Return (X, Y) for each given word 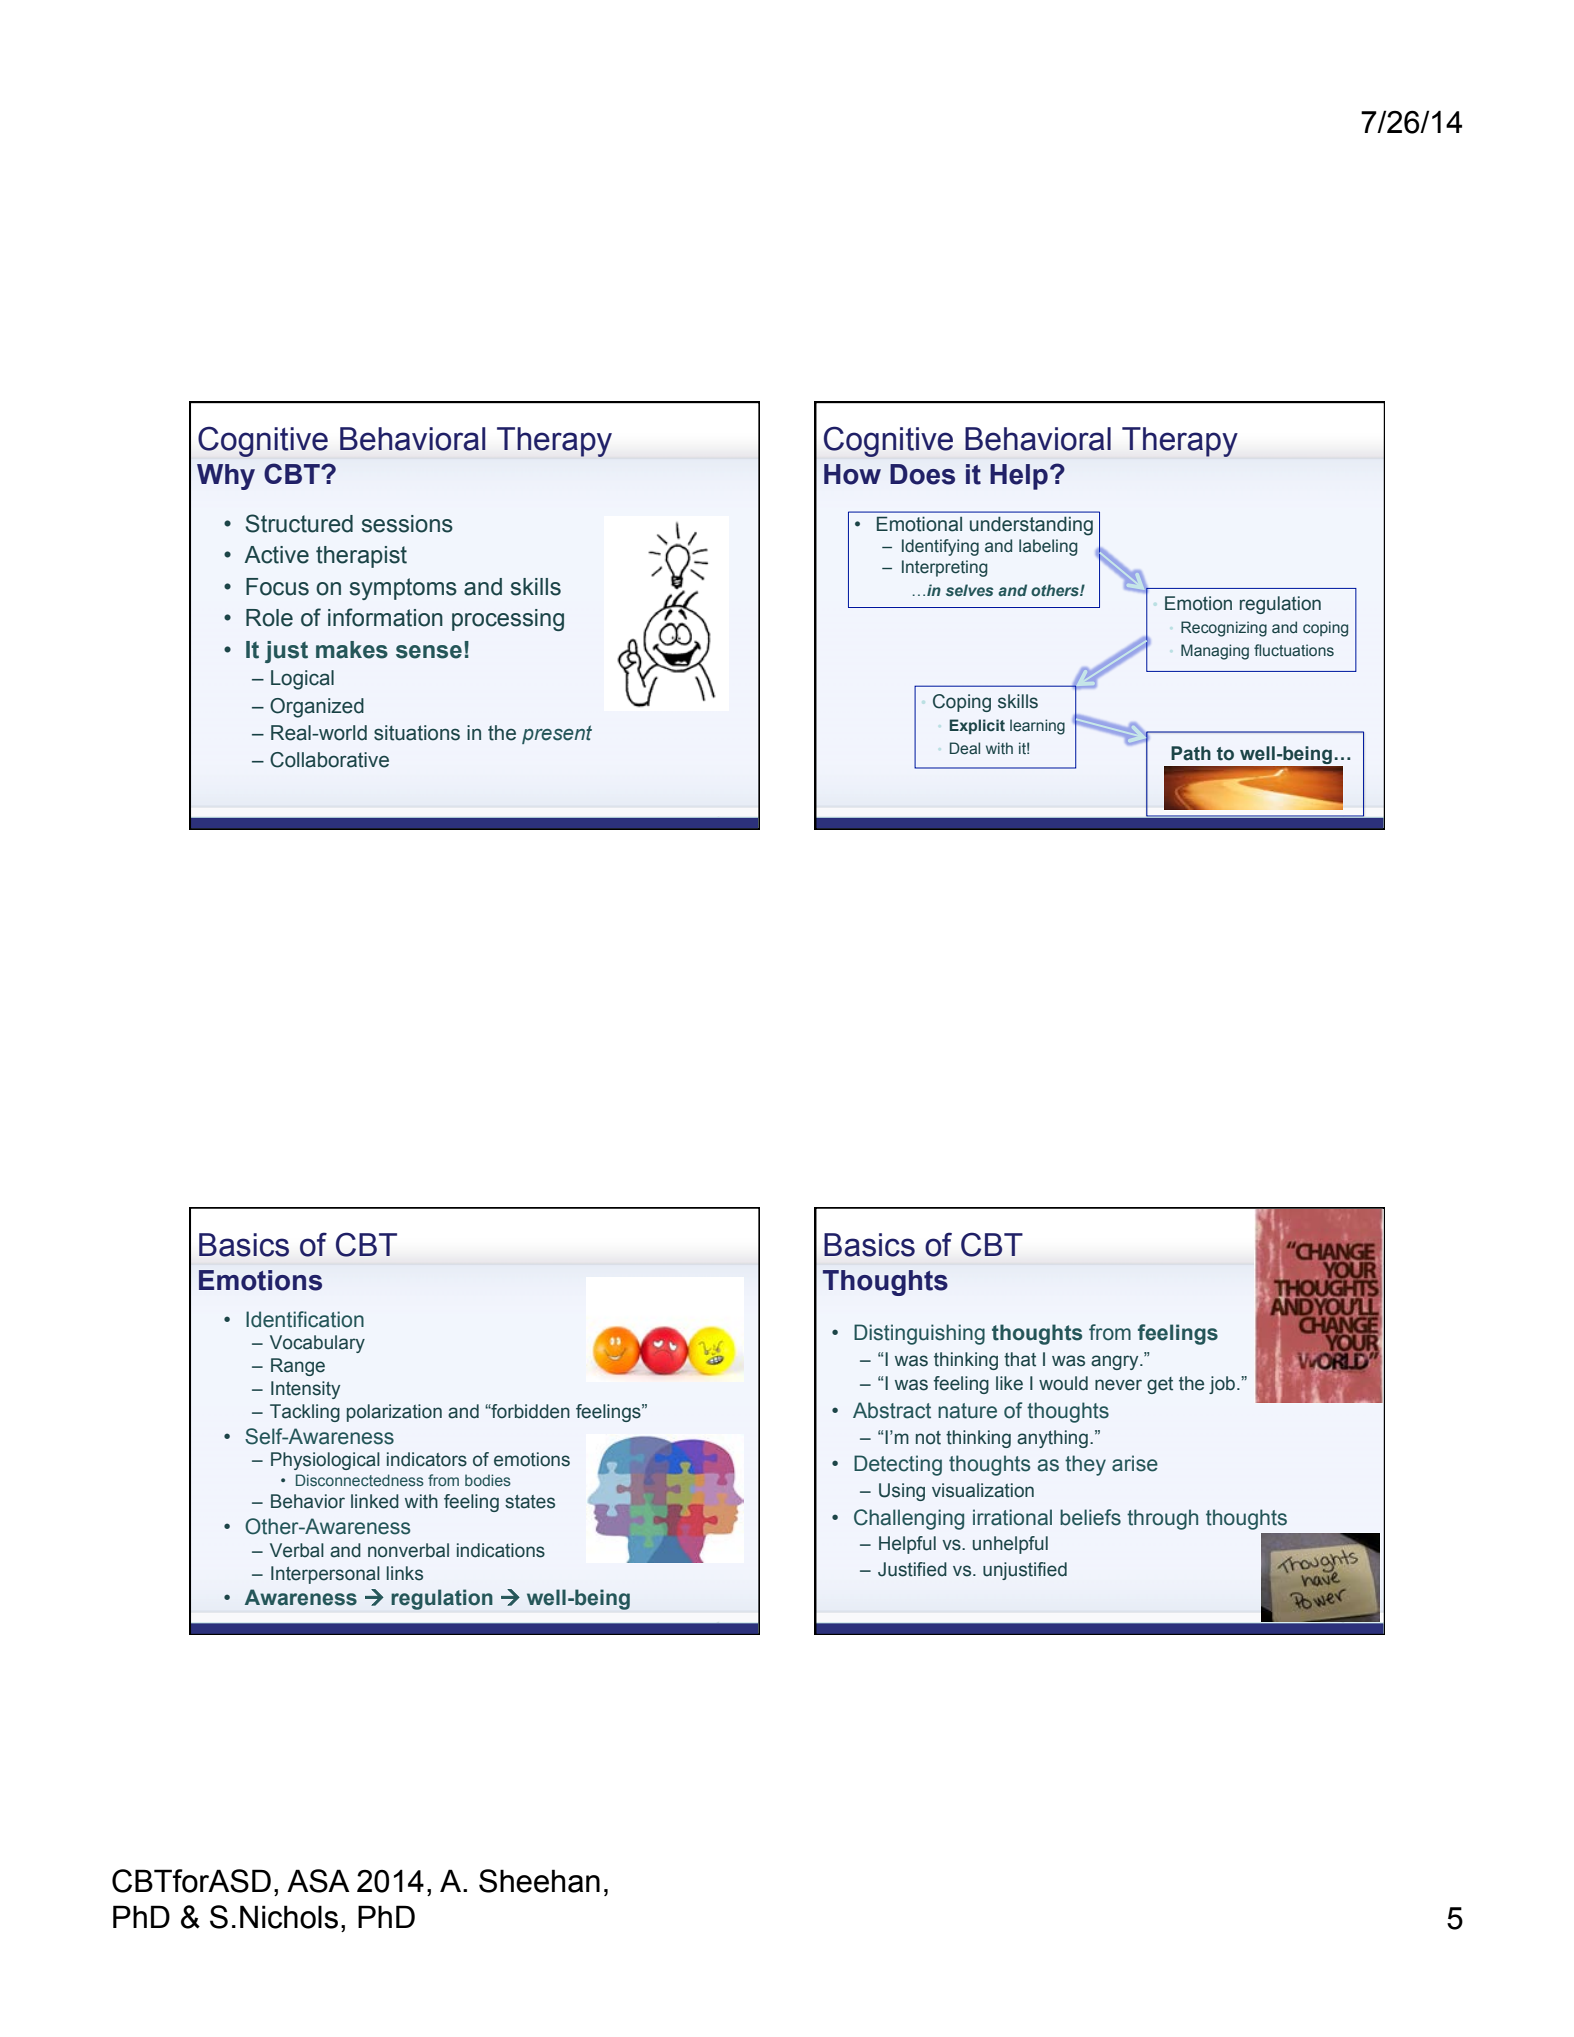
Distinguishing (919, 1334)
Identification (305, 1319)
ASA (318, 1881)
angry (1116, 1362)
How (852, 474)
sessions (407, 524)
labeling (1048, 547)
